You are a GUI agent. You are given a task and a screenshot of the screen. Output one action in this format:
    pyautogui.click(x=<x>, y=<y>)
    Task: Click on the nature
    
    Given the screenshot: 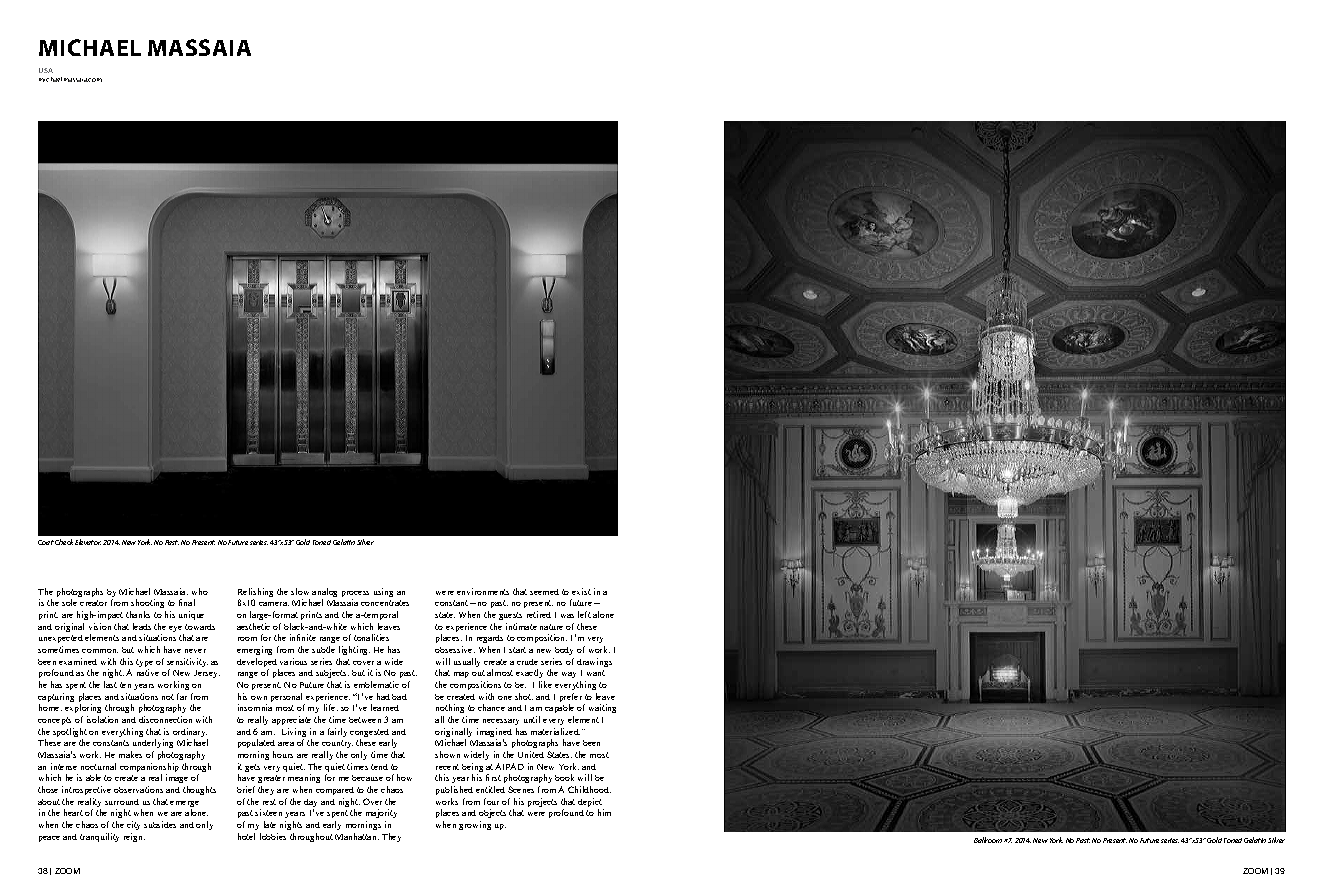 What is the action you would take?
    pyautogui.click(x=551, y=627)
